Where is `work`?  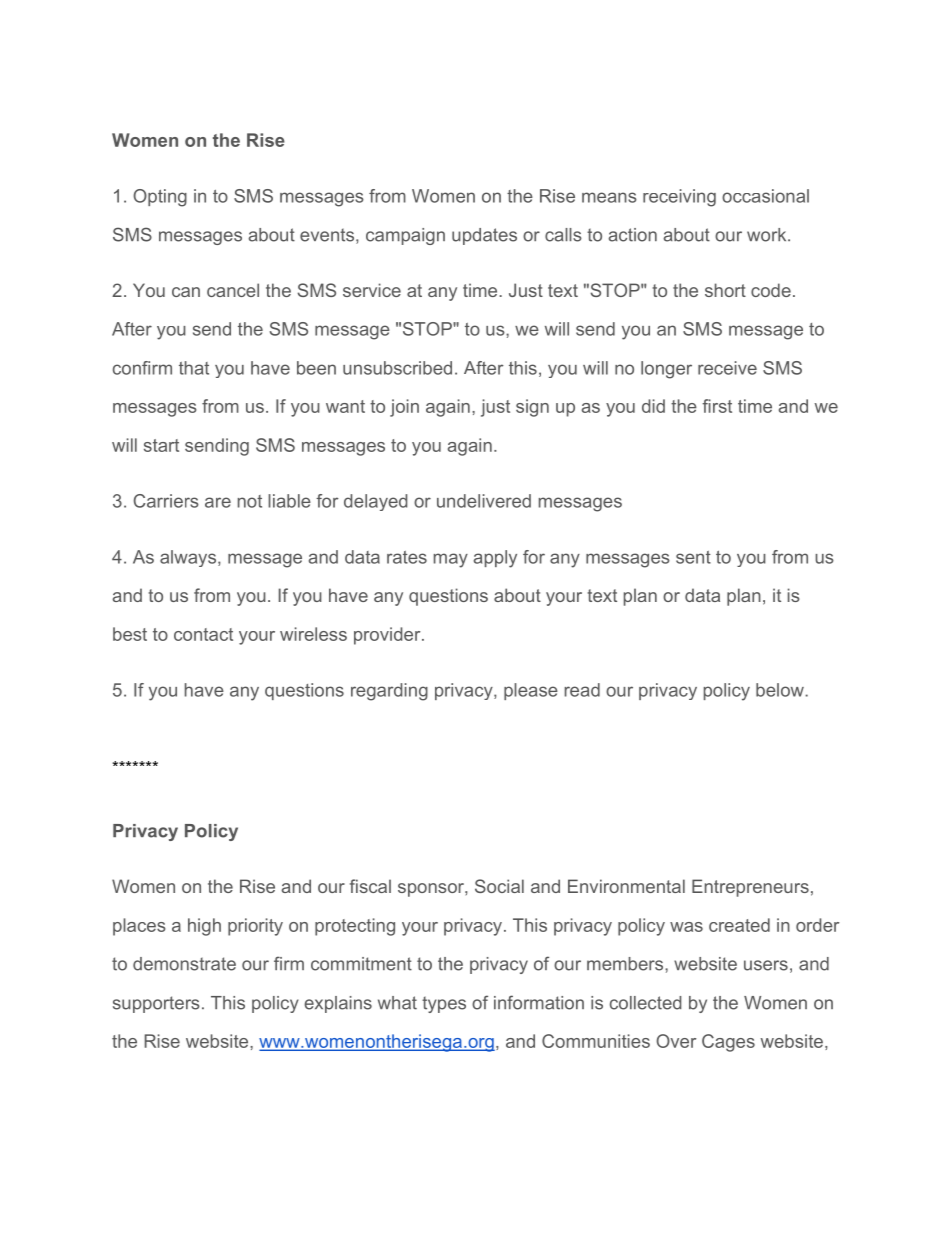
work is located at coordinates (768, 235).
